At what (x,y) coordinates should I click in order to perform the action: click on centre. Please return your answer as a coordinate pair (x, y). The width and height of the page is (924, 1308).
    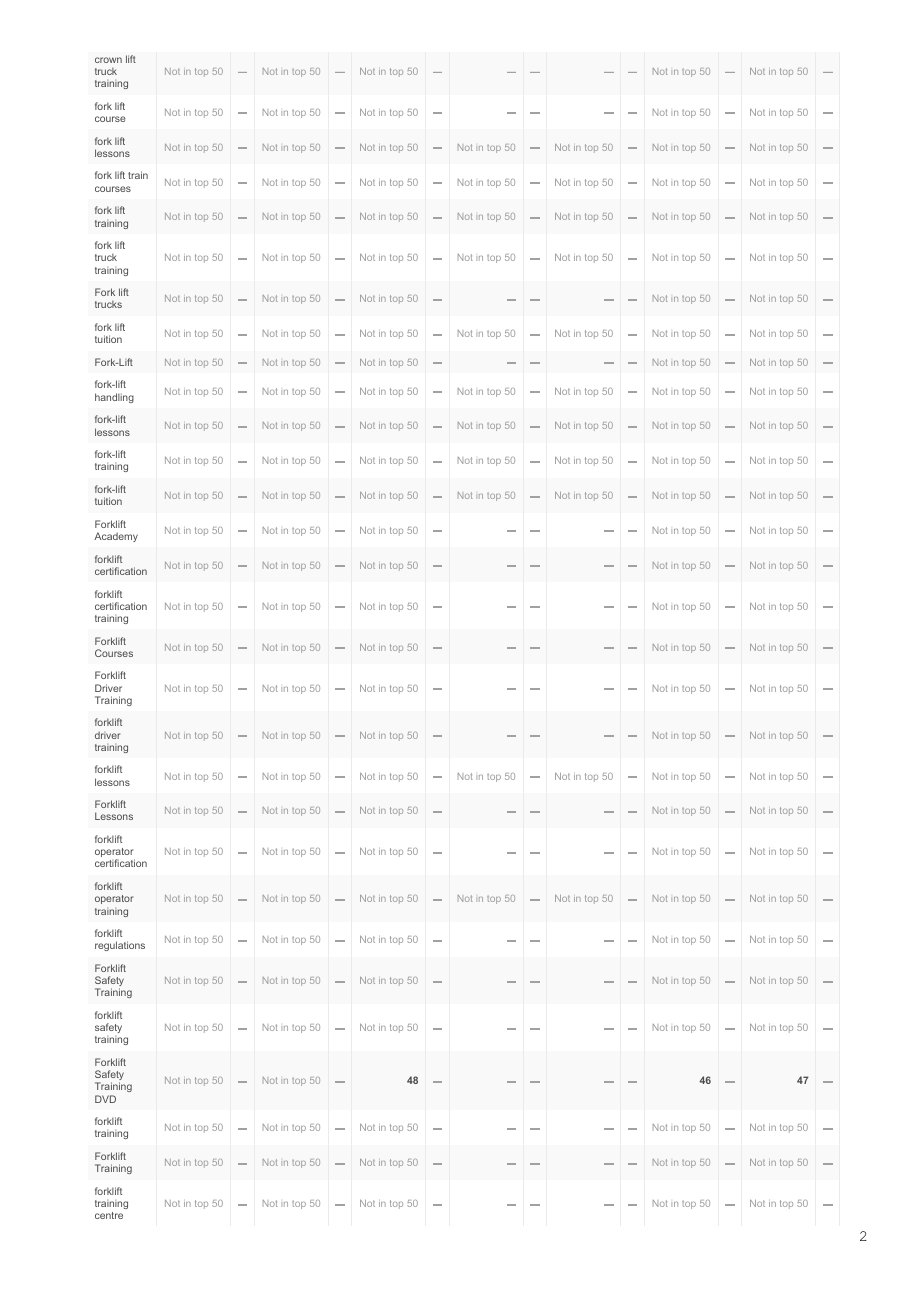
    Looking at the image, I should click on (109, 1215).
